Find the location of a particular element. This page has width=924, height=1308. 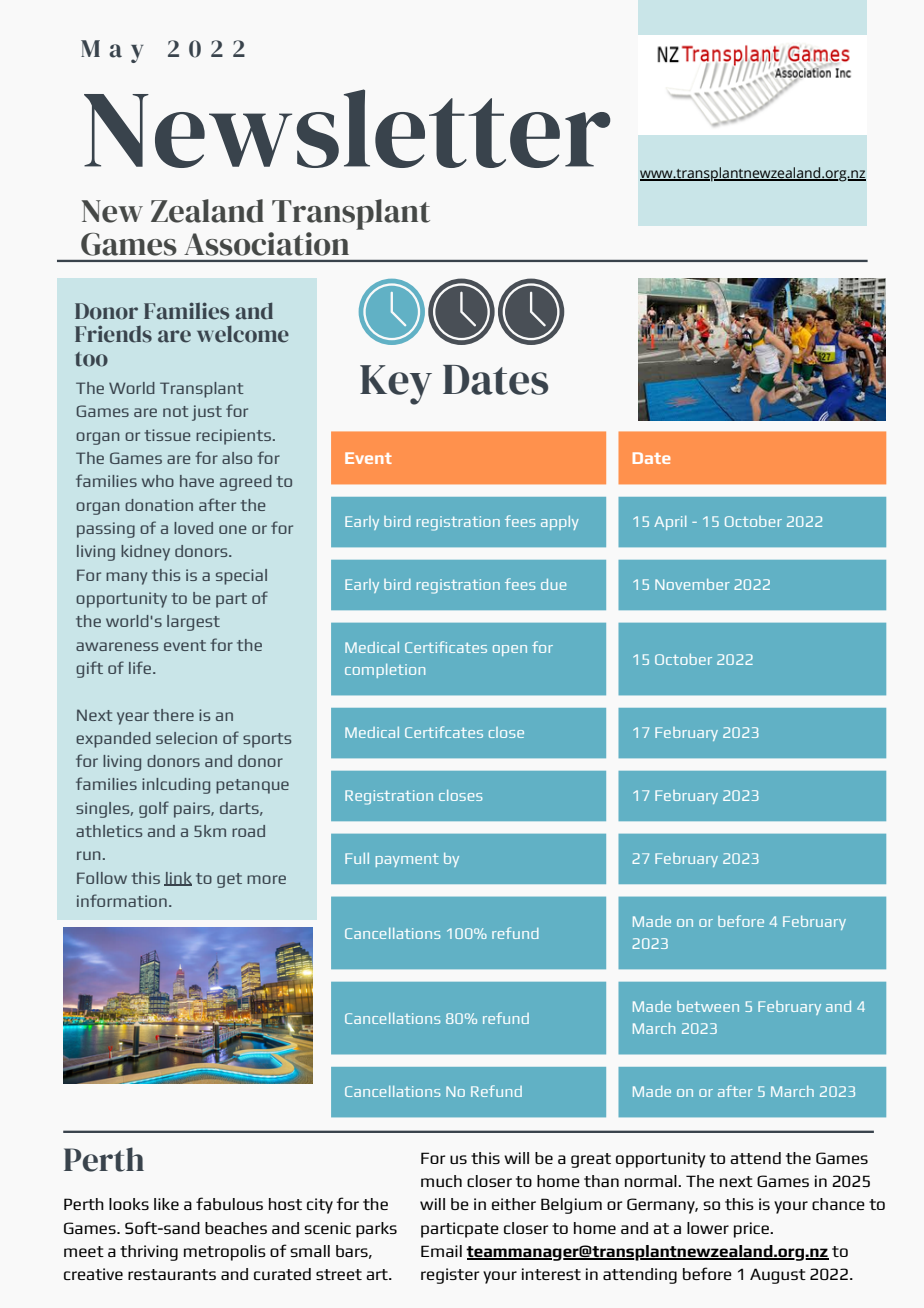

thriving is located at coordinates (149, 1253).
